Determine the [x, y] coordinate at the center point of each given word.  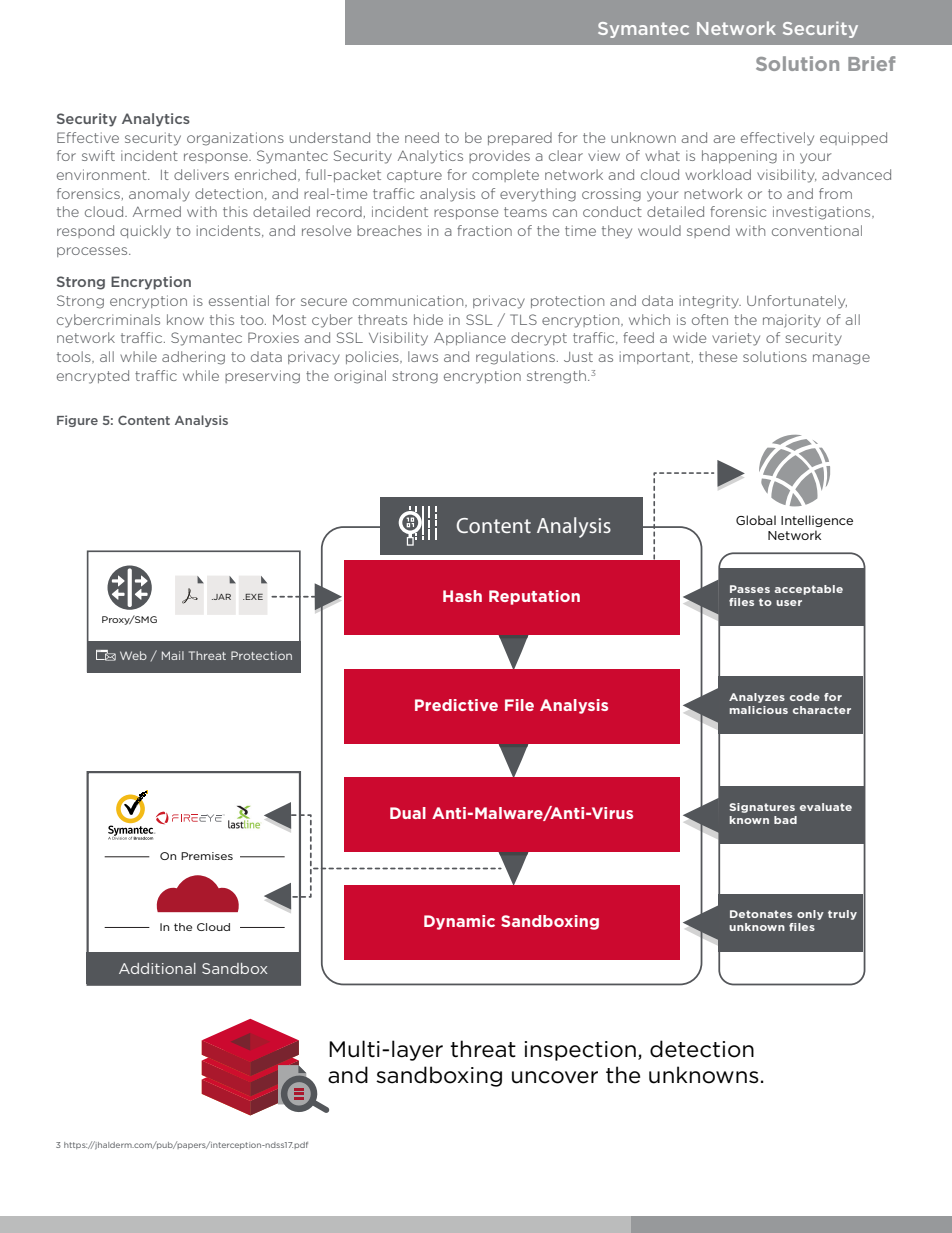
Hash [462, 596]
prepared [520, 138]
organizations [235, 139]
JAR [221, 597]
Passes [750, 589]
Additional [157, 968]
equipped [853, 138]
